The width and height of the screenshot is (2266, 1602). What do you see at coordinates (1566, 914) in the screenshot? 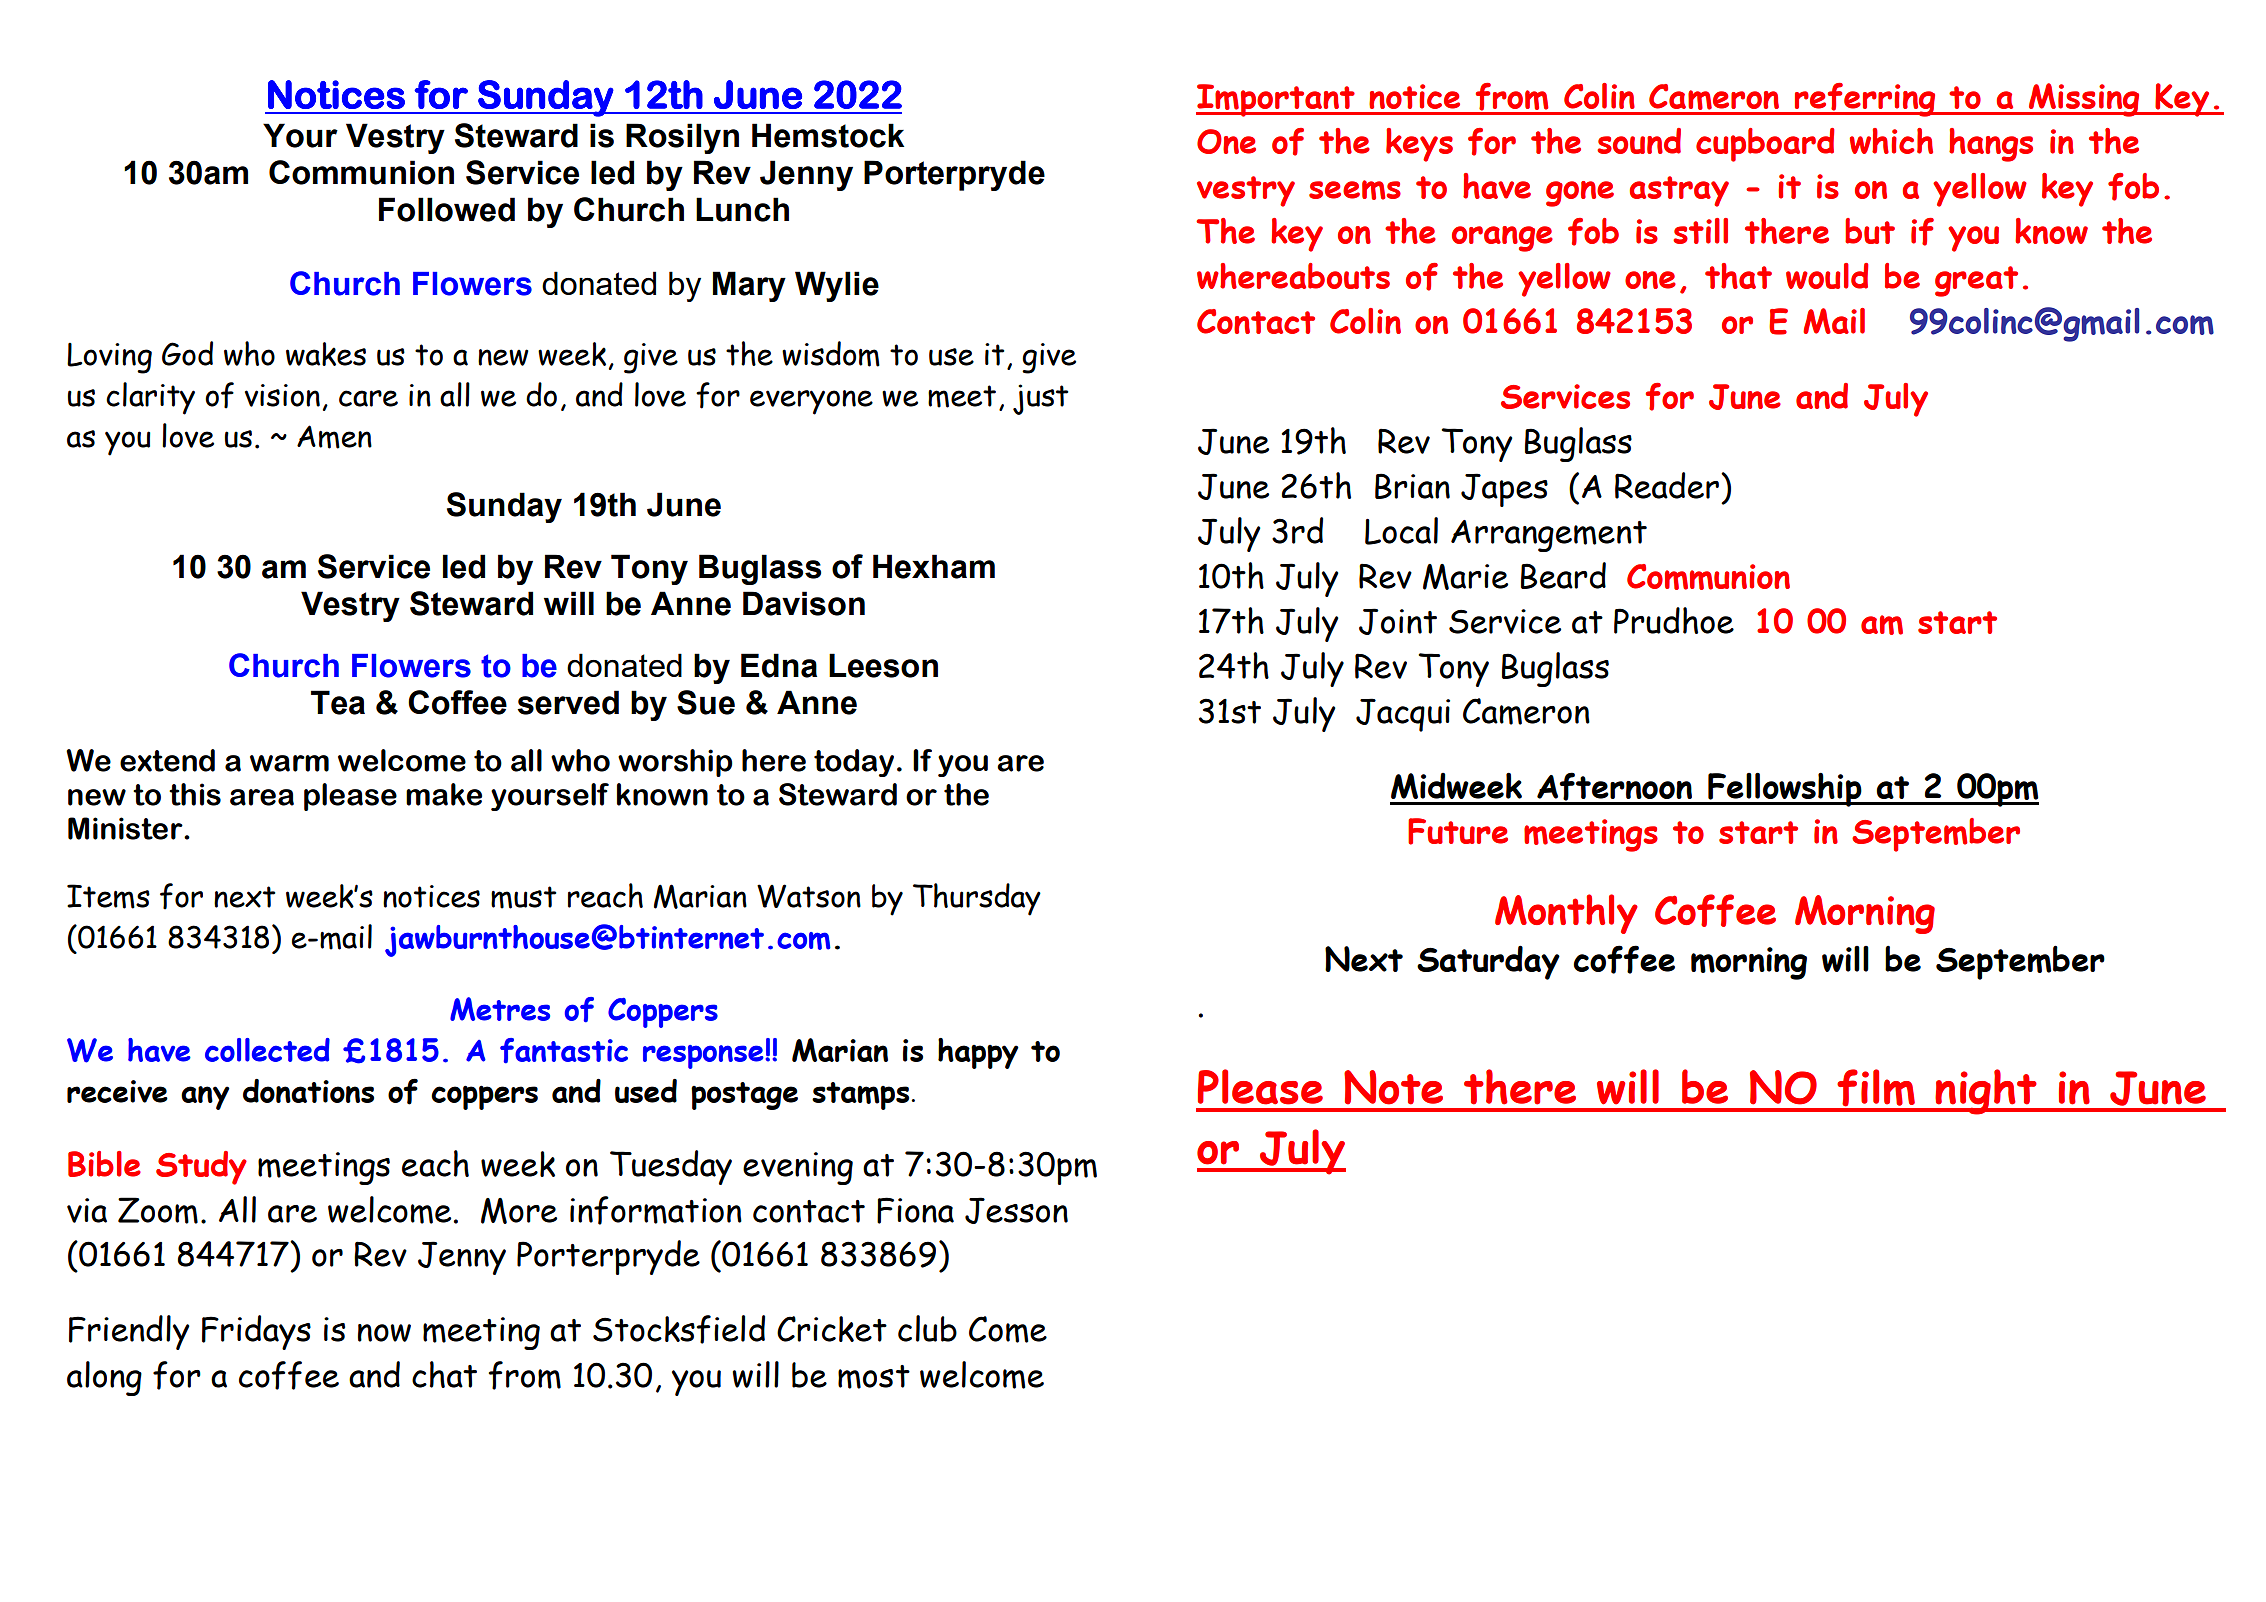
I see `Monthly` at bounding box center [1566, 914].
